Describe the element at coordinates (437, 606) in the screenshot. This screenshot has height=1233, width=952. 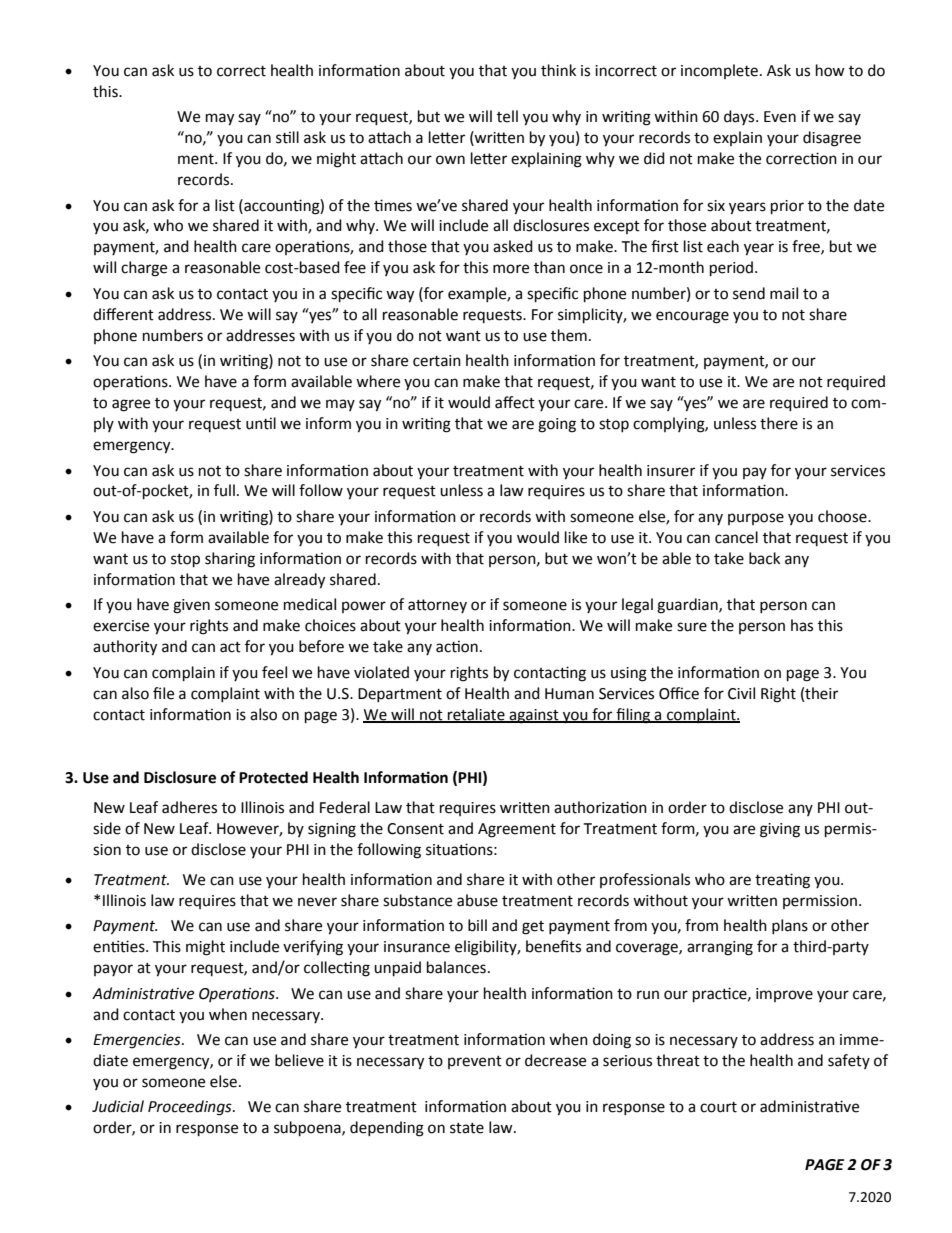
I see `attorney` at that location.
